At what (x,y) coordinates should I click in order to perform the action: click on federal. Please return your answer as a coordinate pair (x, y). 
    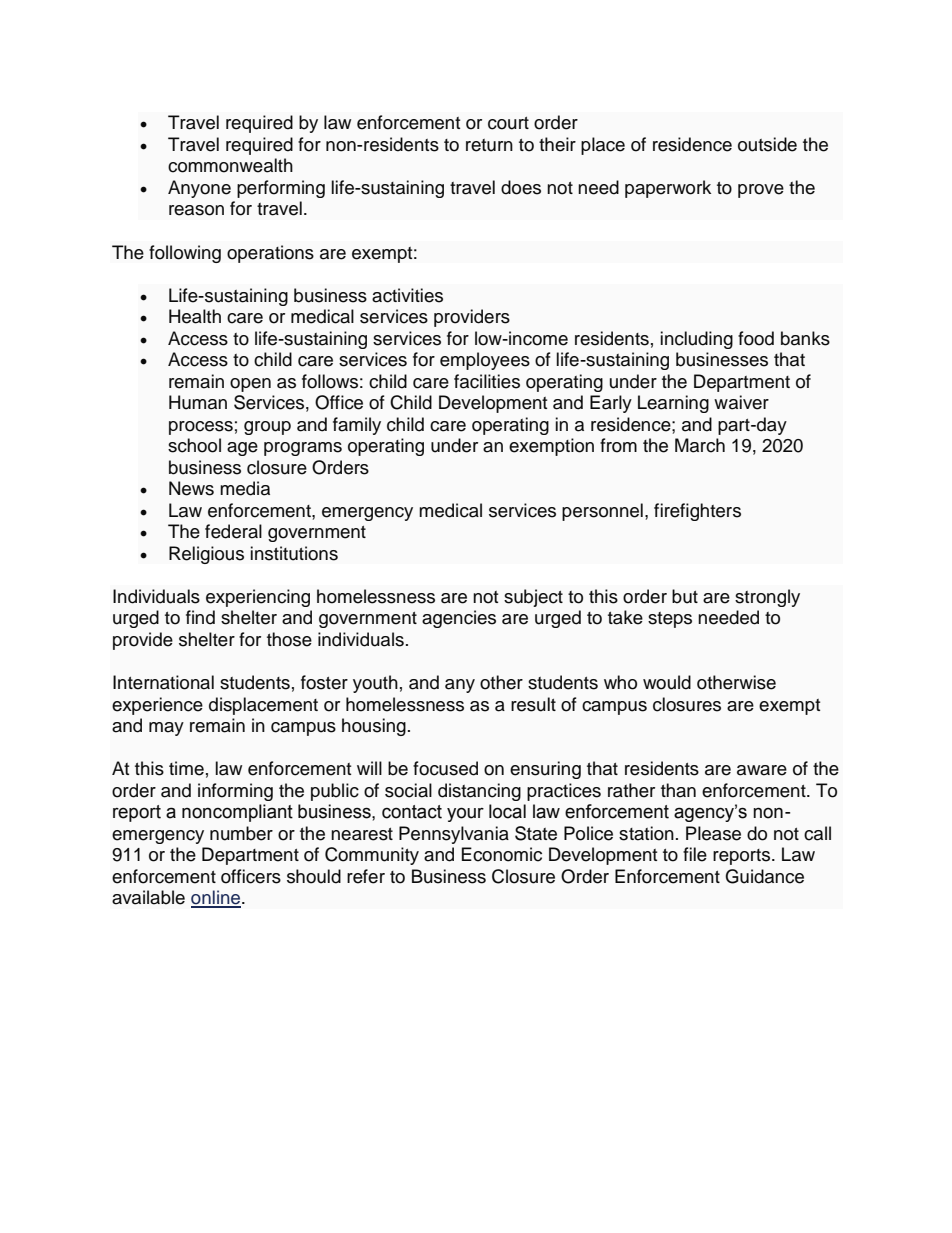
    Looking at the image, I should click on (233, 531).
